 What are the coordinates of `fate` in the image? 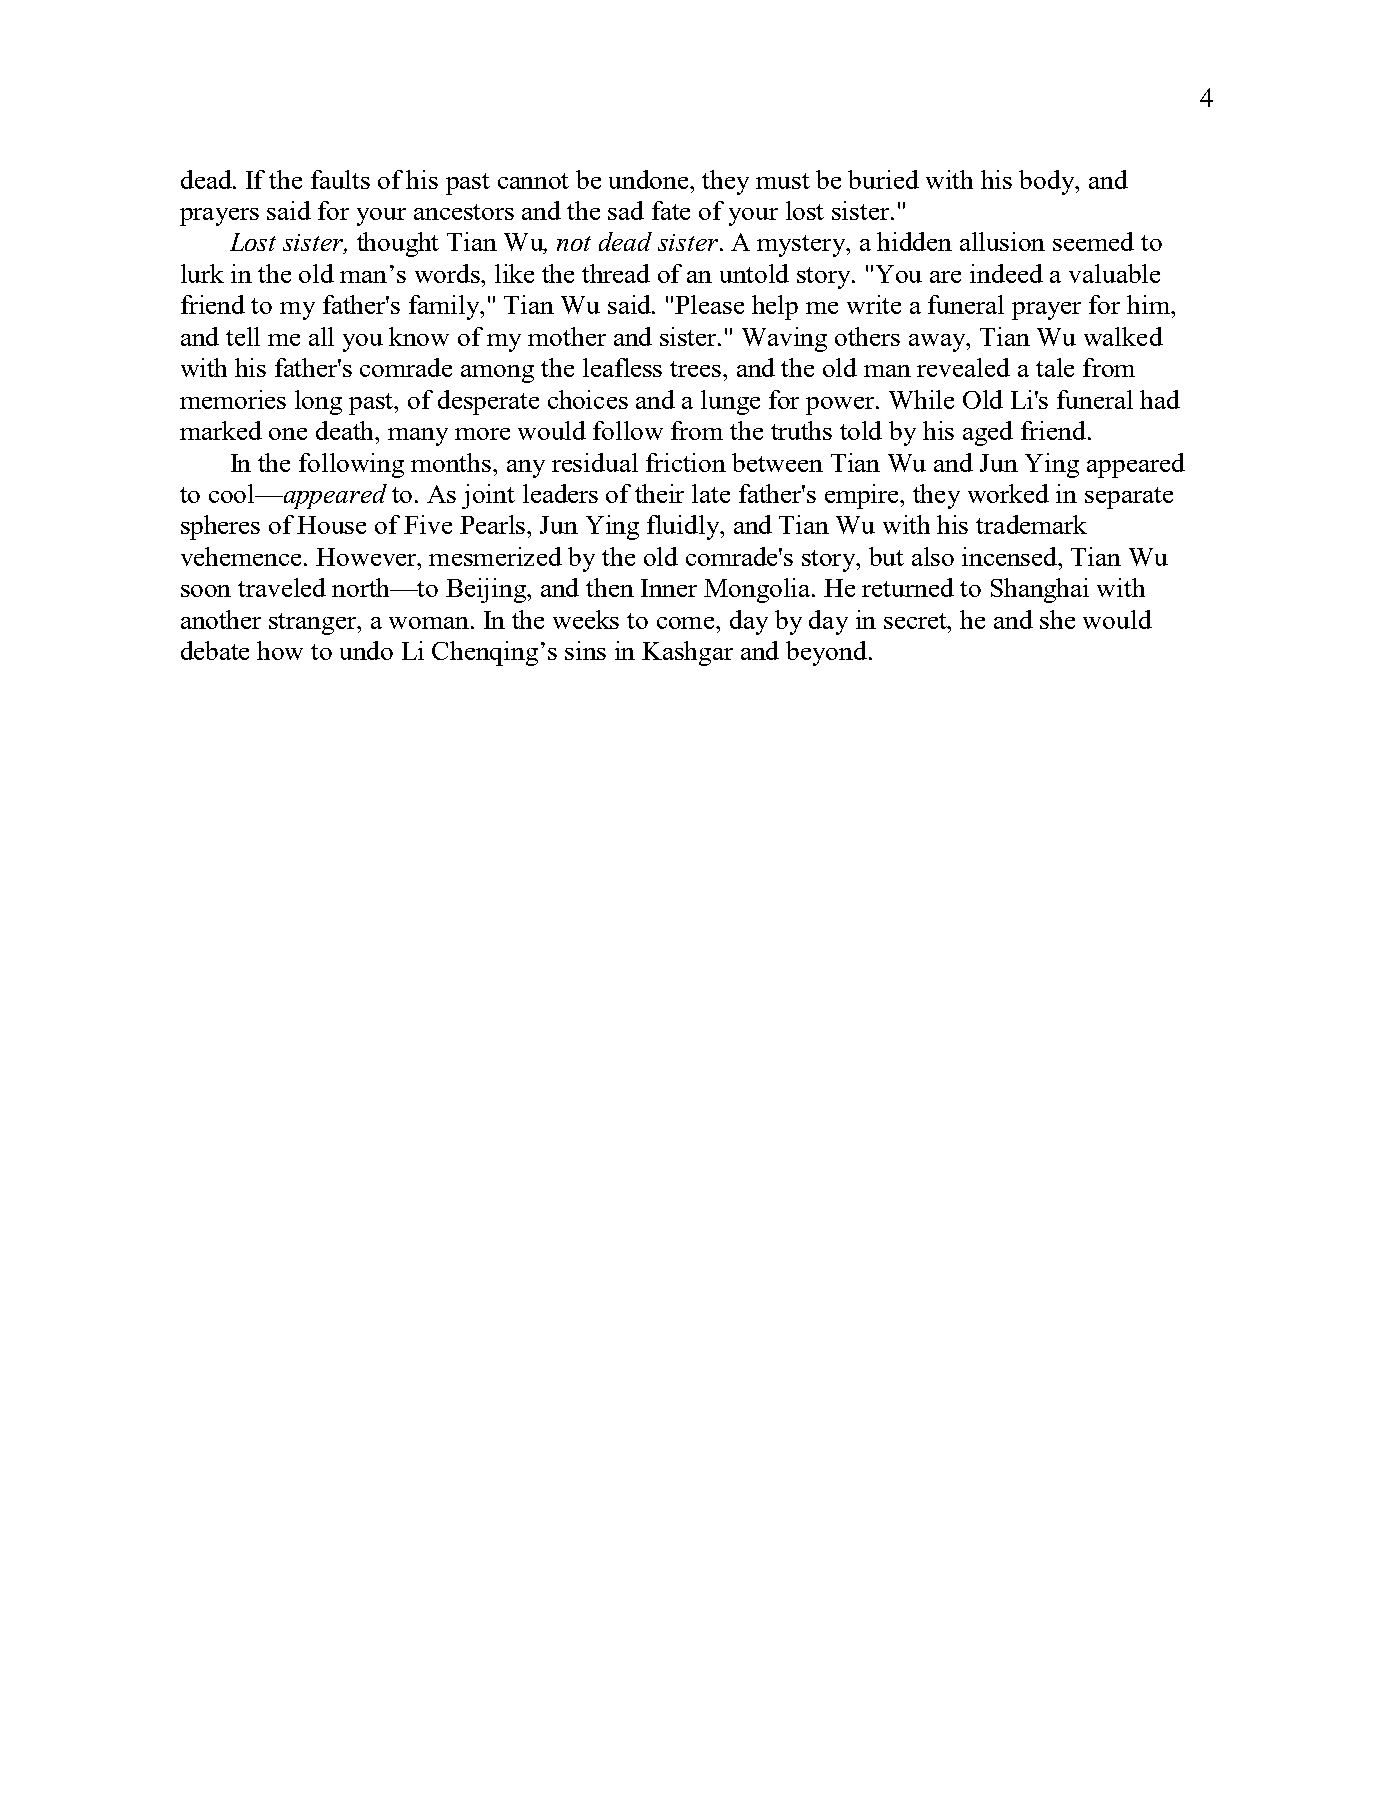 It's located at (671, 210).
